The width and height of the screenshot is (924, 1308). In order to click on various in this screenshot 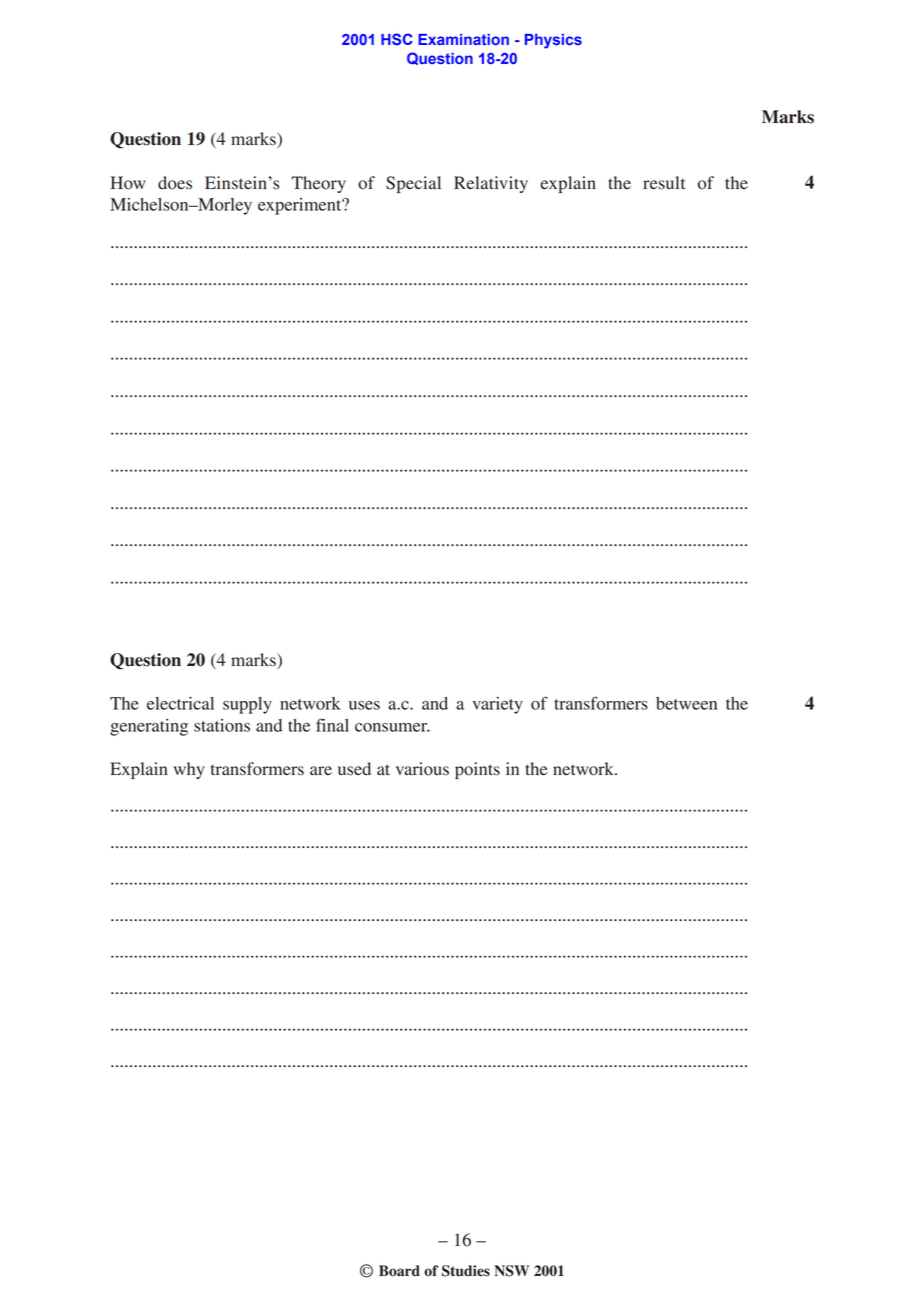, I will do `click(422, 769)`.
